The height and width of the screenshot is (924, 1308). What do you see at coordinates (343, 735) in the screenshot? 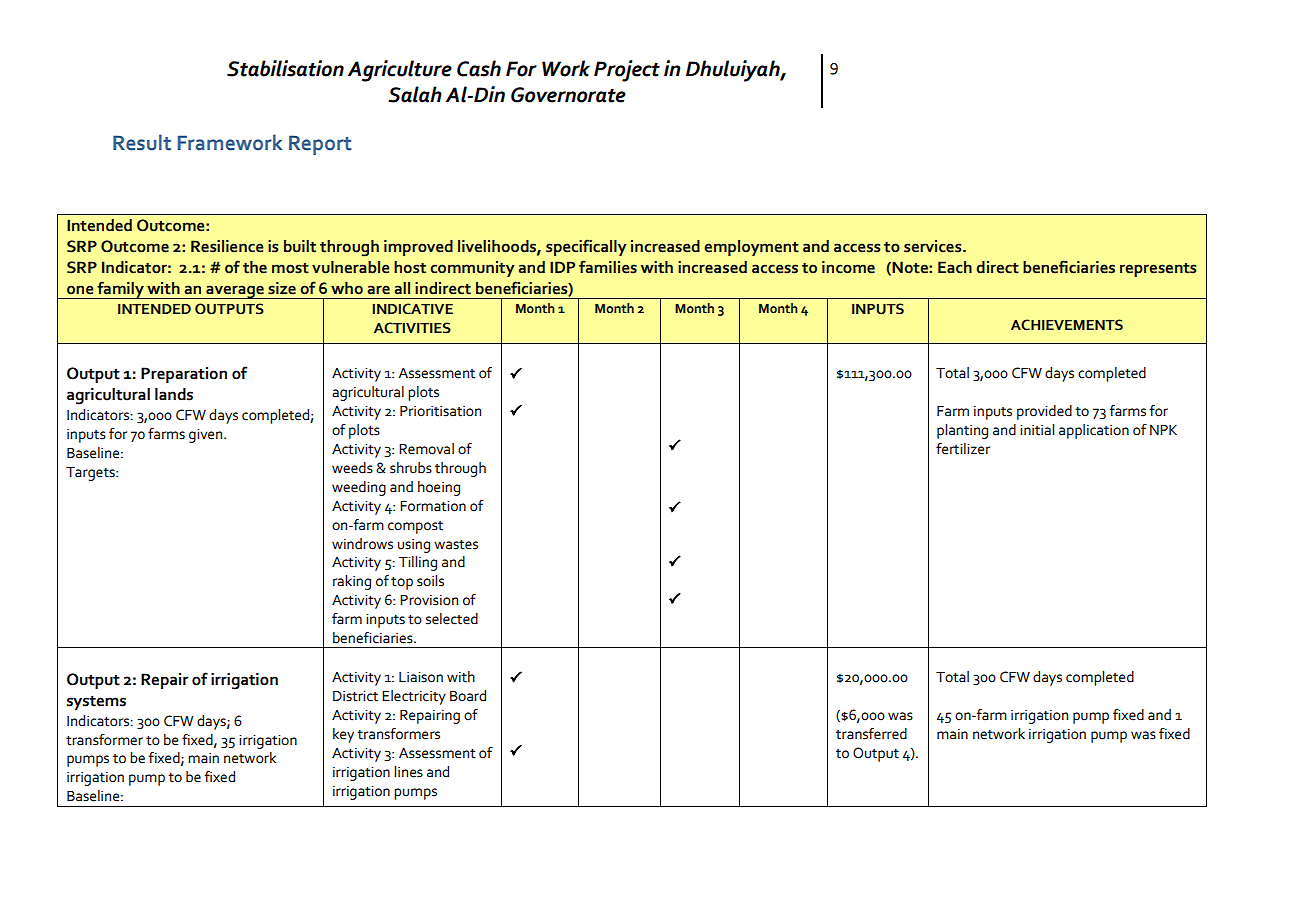
I see `key` at bounding box center [343, 735].
